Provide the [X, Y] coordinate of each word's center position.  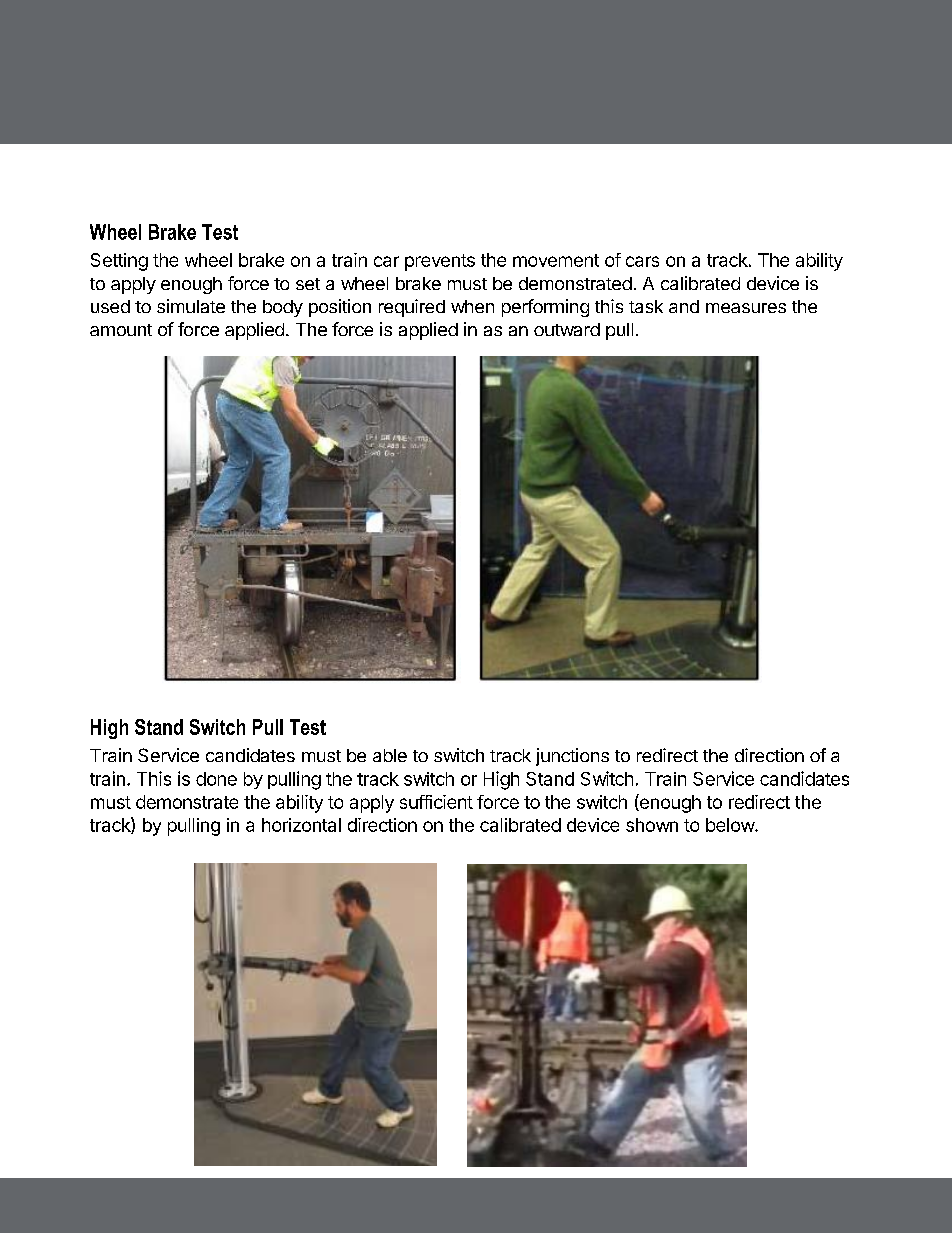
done [216, 779]
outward [567, 329]
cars [642, 261]
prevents [440, 262]
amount [121, 330]
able [390, 755]
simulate [191, 306]
